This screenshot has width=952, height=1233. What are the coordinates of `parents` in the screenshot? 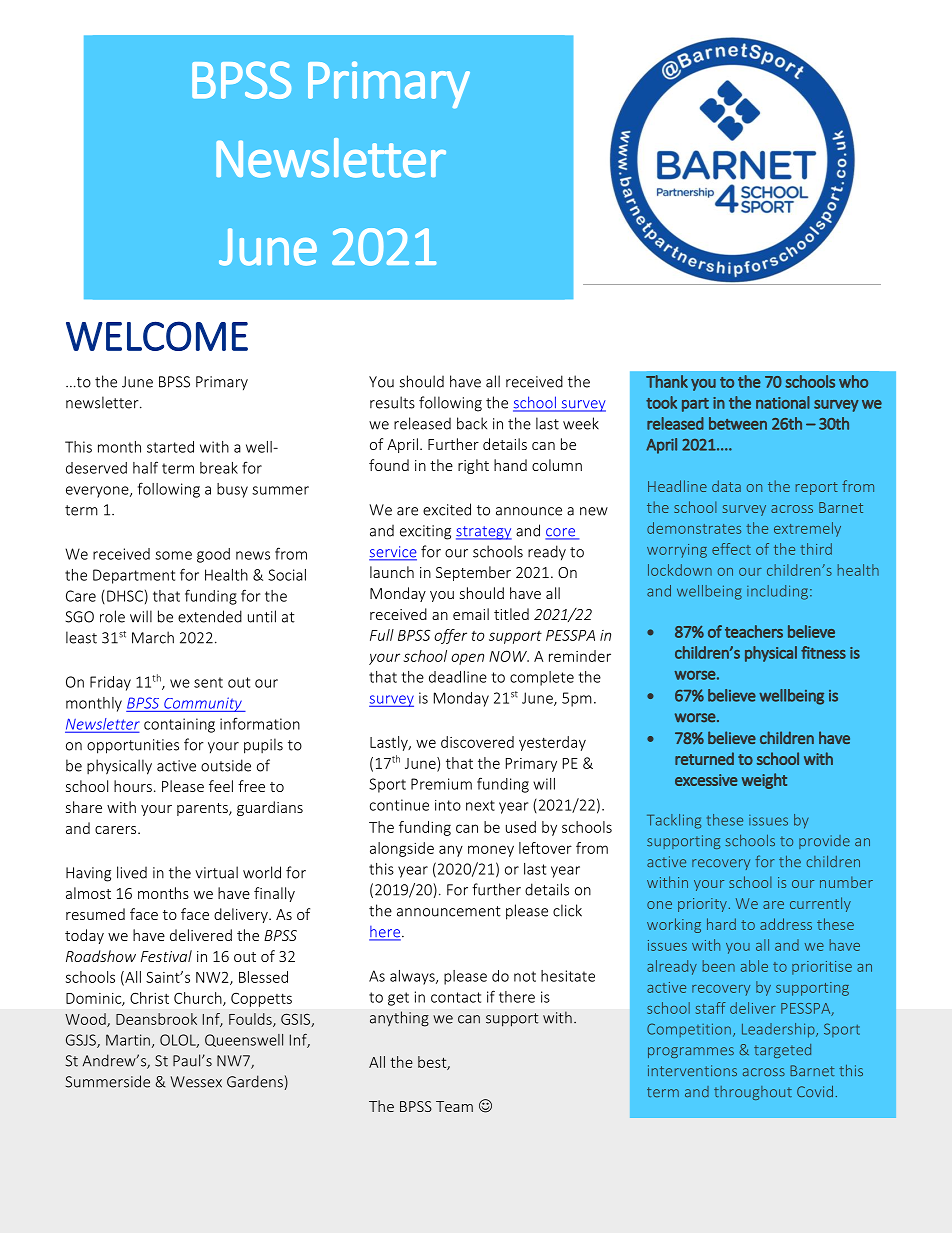 It's located at (203, 809).
